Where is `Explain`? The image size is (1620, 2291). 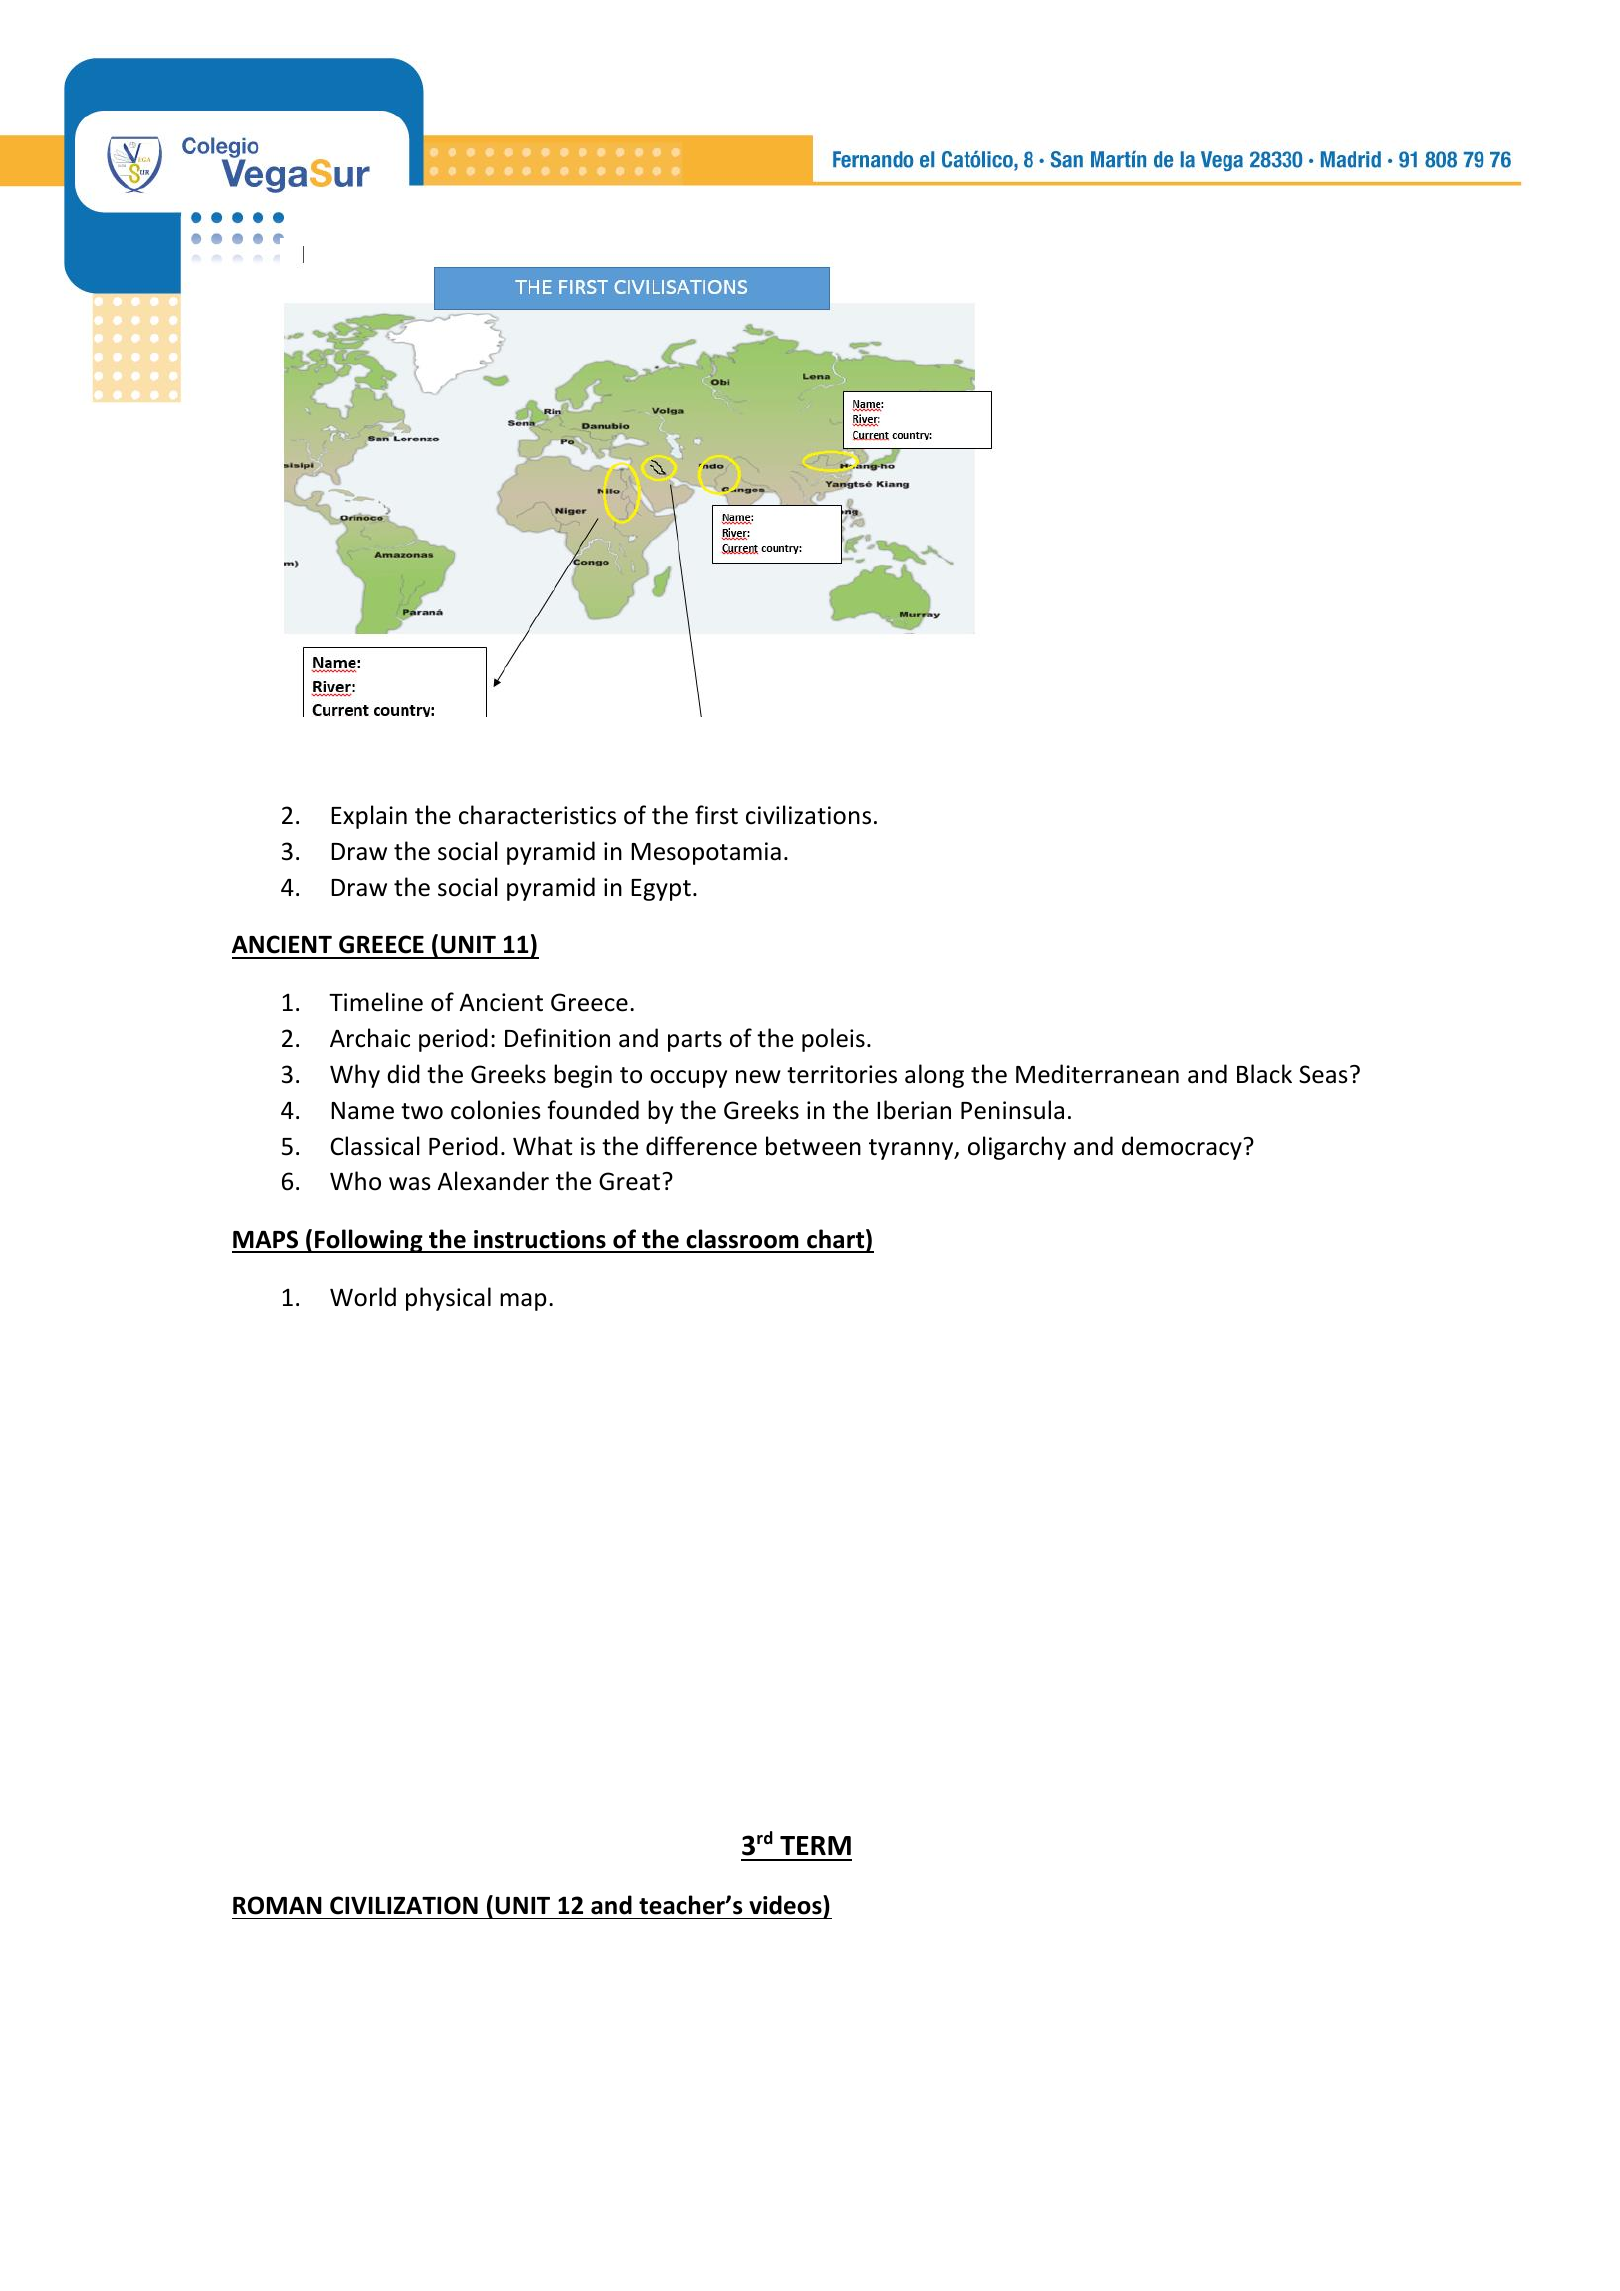
Explain is located at coordinates (369, 817).
